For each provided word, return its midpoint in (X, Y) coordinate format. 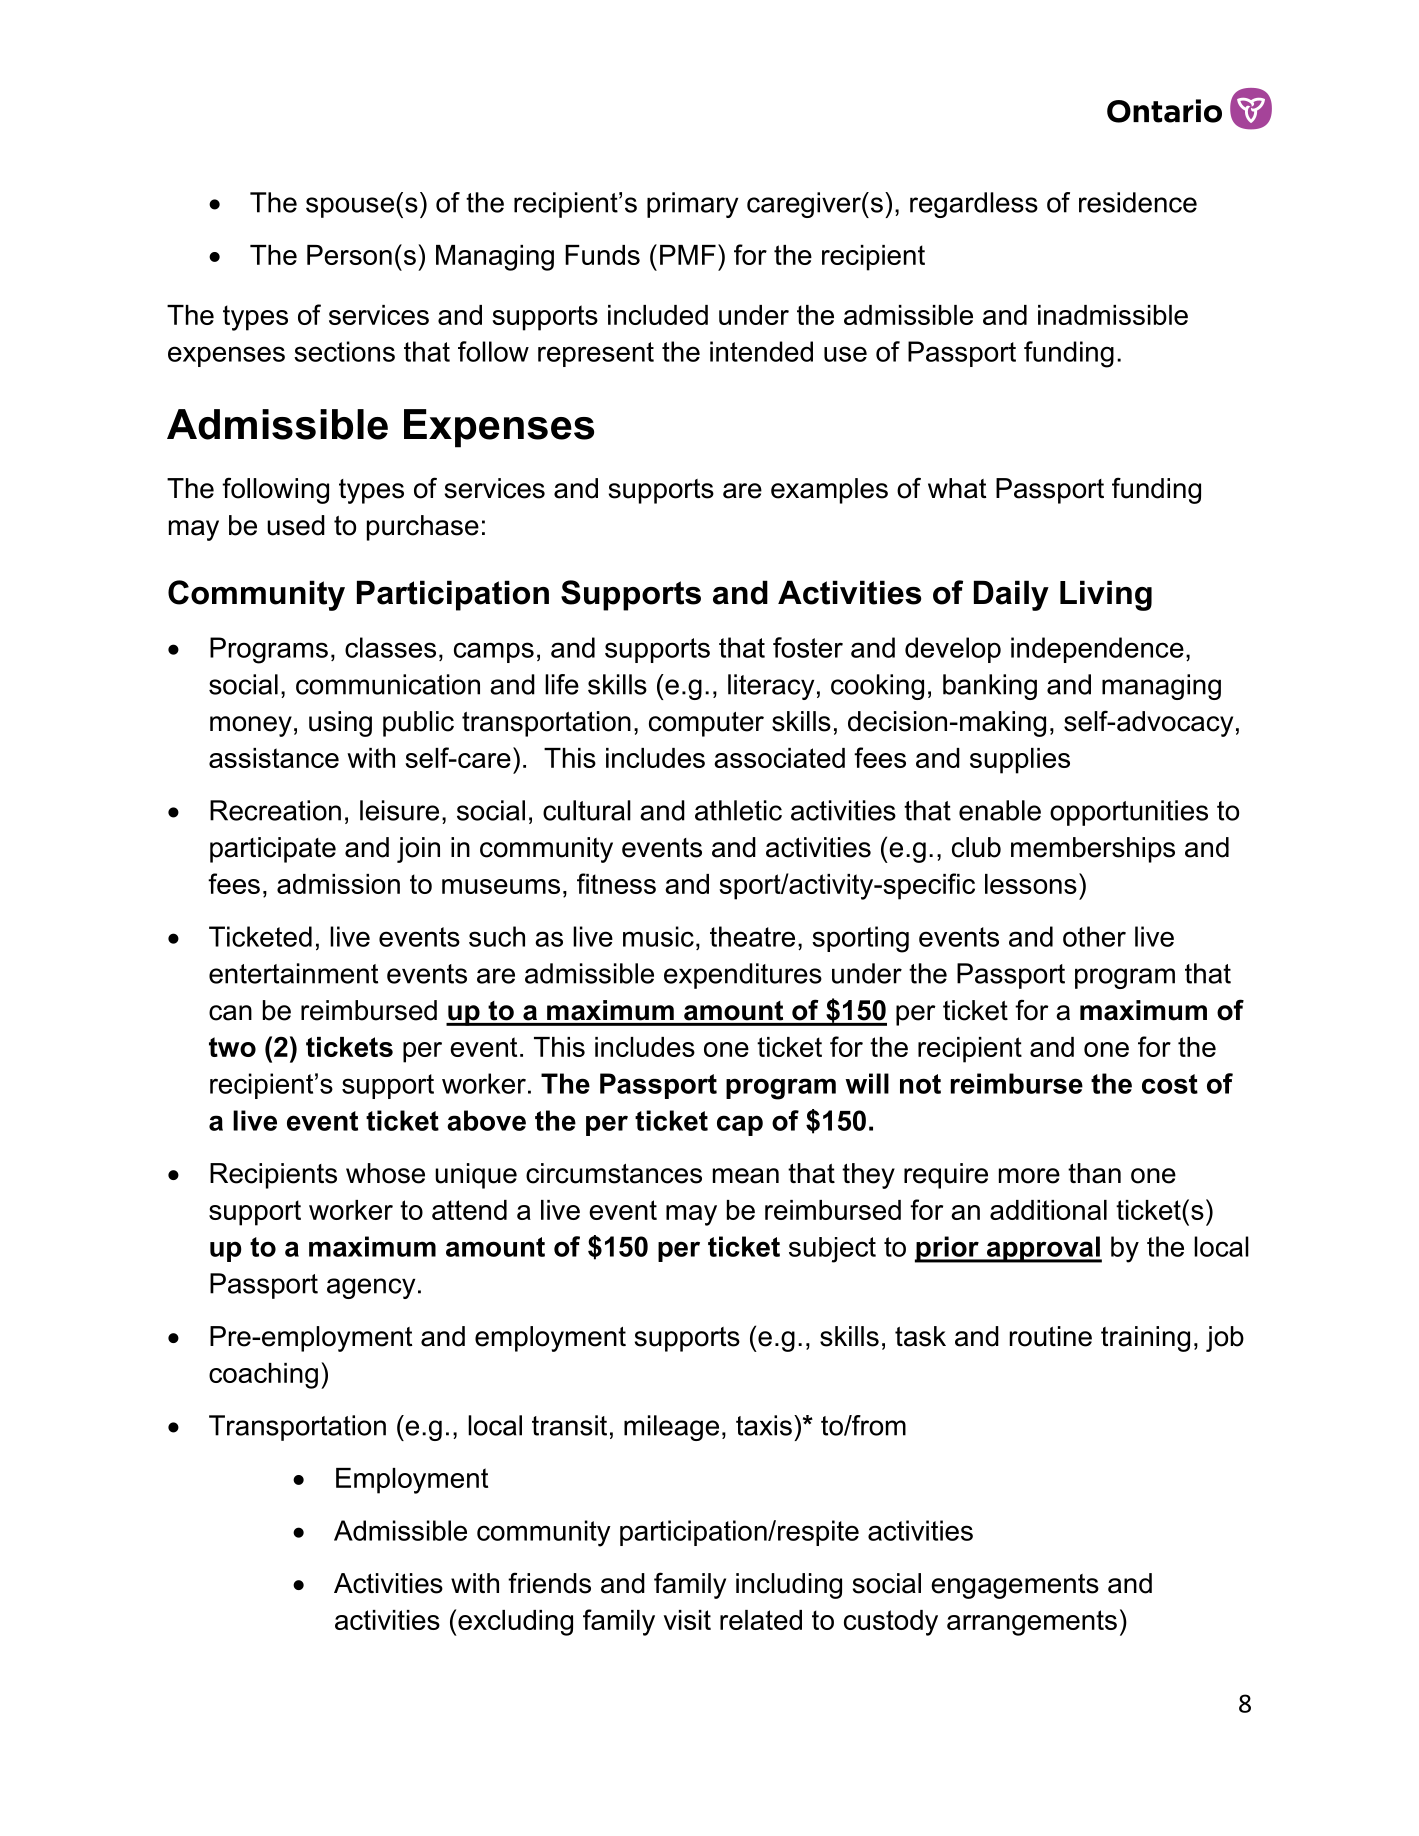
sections (344, 351)
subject (832, 1250)
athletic (738, 810)
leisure (399, 810)
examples (829, 491)
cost (1170, 1084)
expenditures (743, 976)
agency (371, 1288)
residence (1138, 202)
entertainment (293, 973)
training (1145, 1339)
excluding (514, 1623)
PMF (688, 255)
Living (1106, 595)
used (296, 525)
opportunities (1129, 813)
